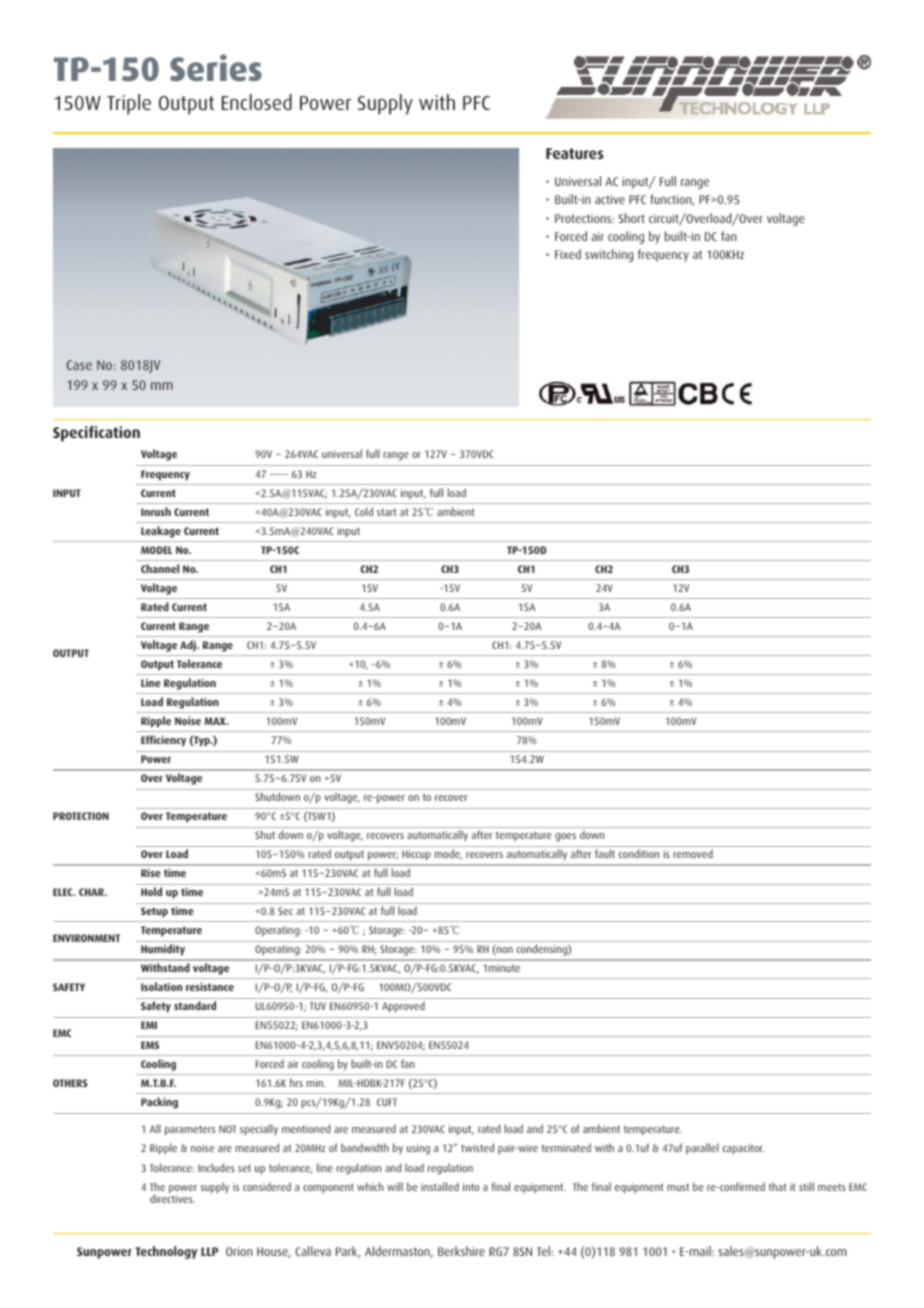  I want to click on Case, so click(79, 365).
